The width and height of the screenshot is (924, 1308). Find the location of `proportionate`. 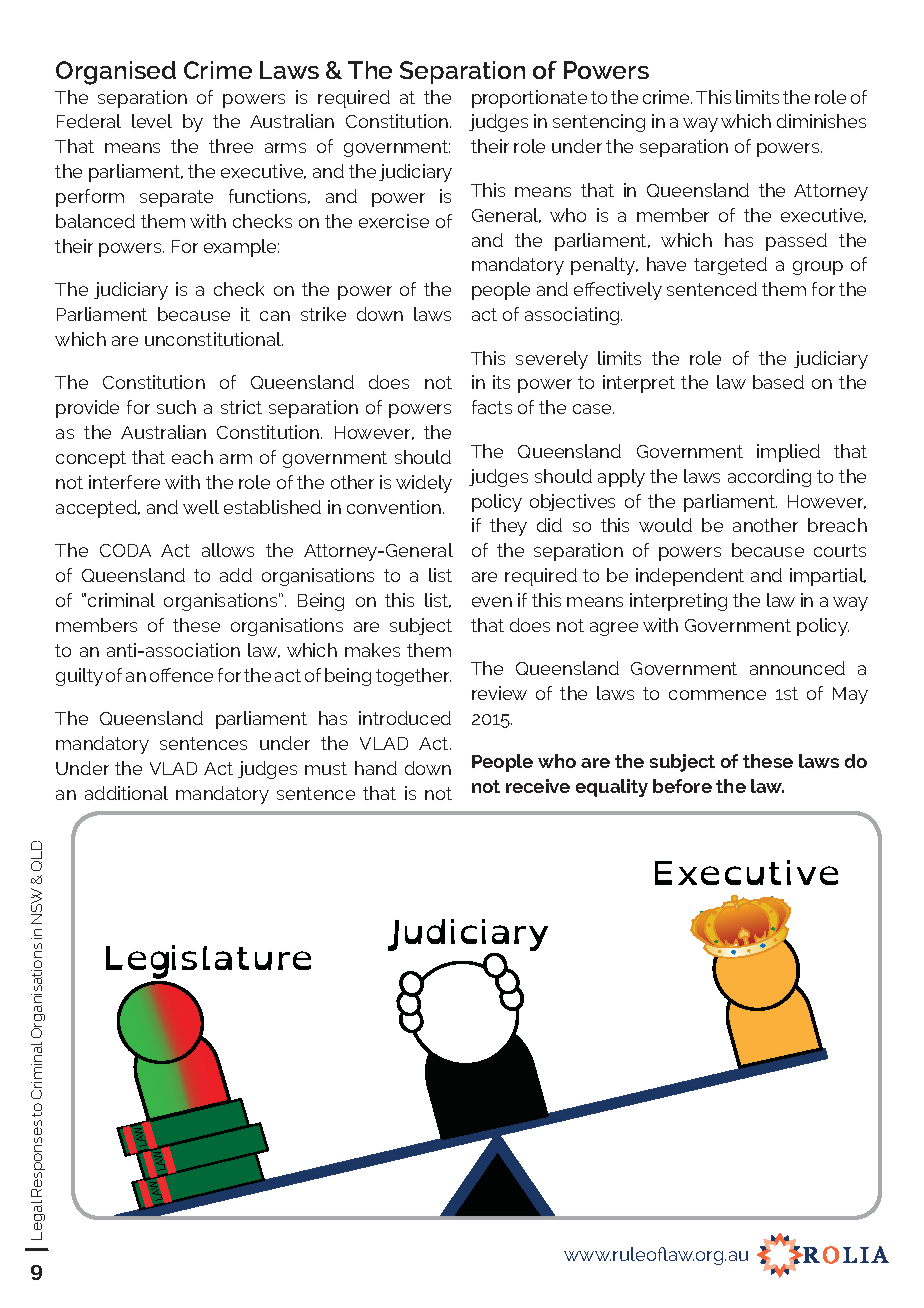

proportionate is located at coordinates (529, 99).
